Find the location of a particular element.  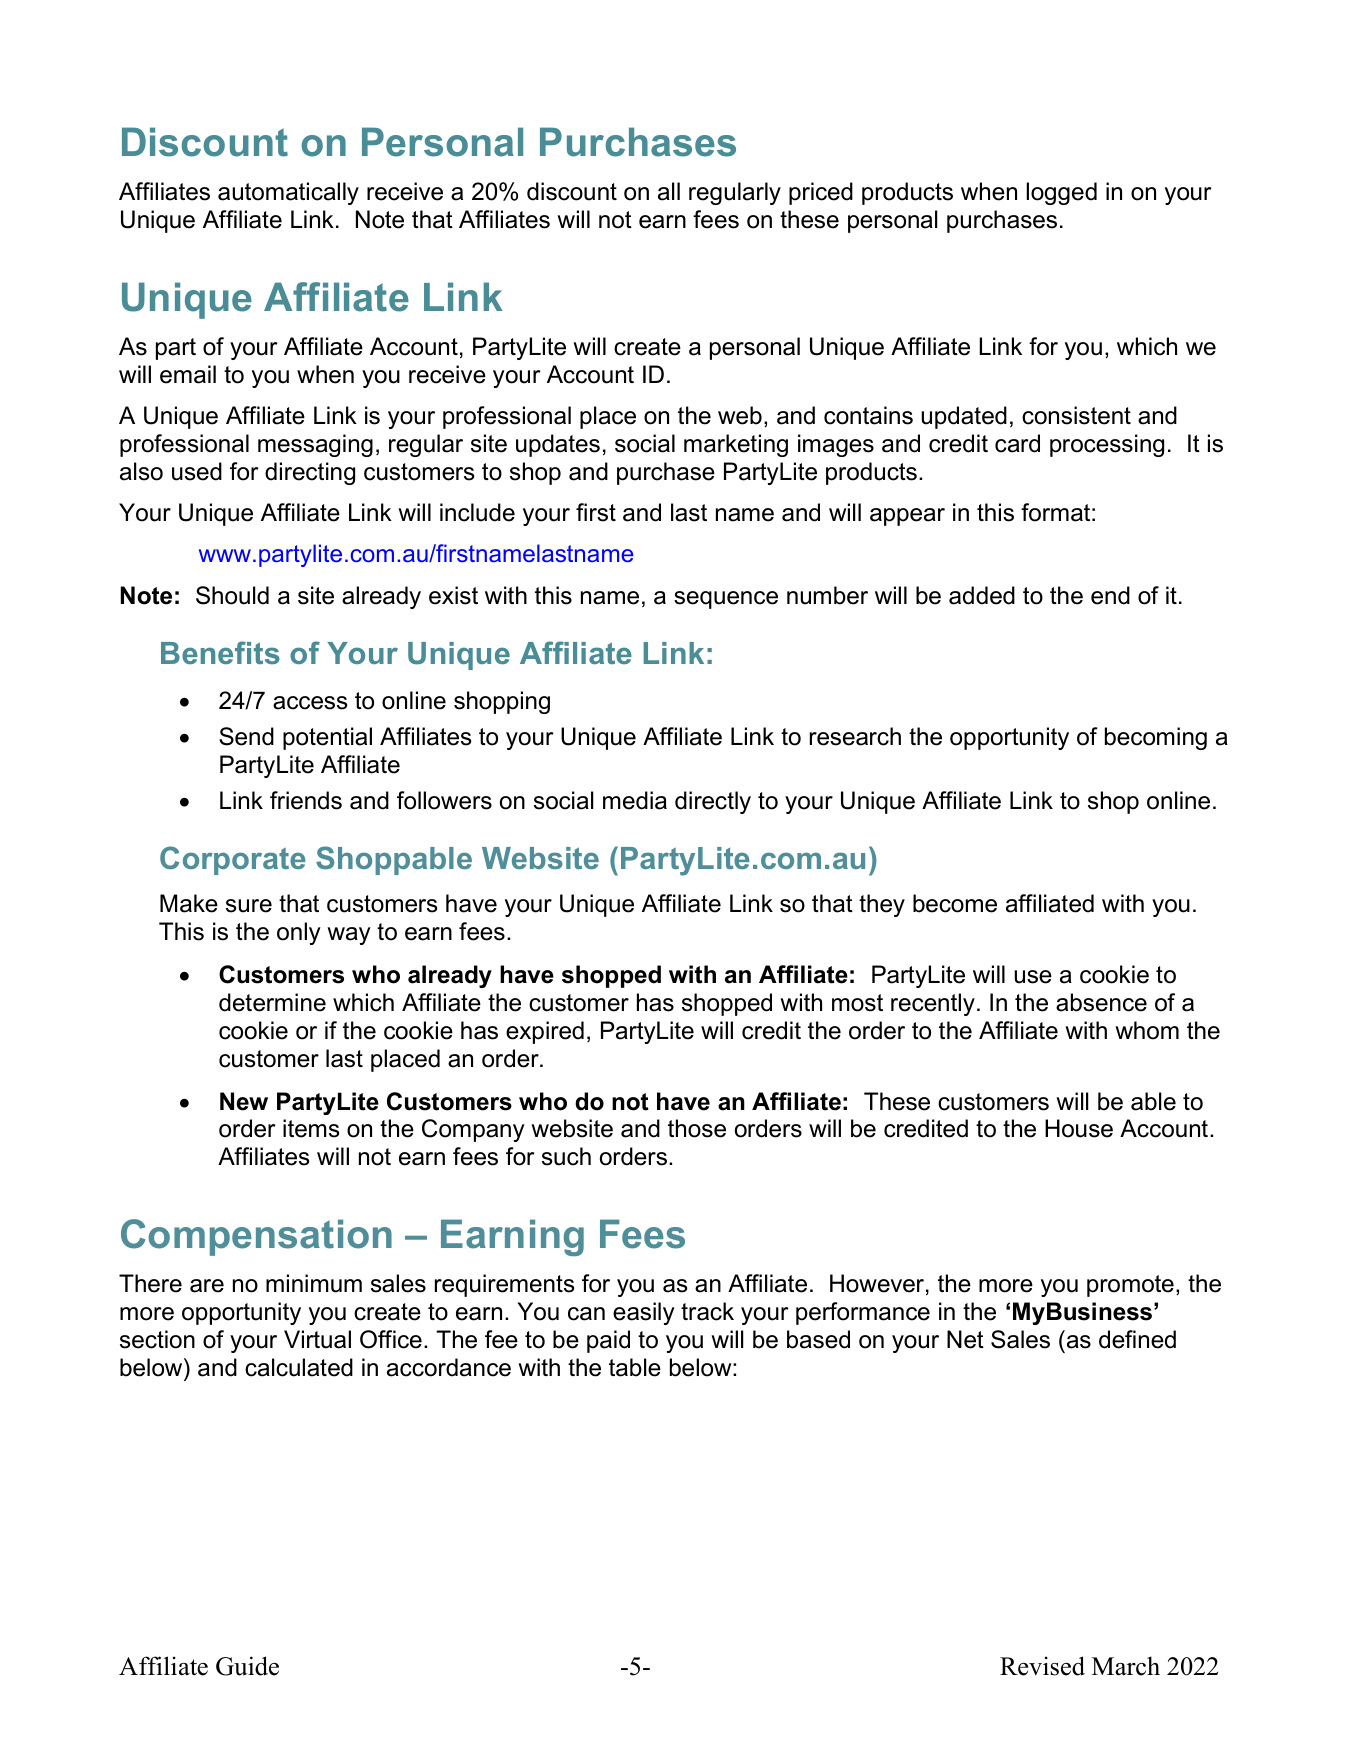

priced is located at coordinates (821, 193).
